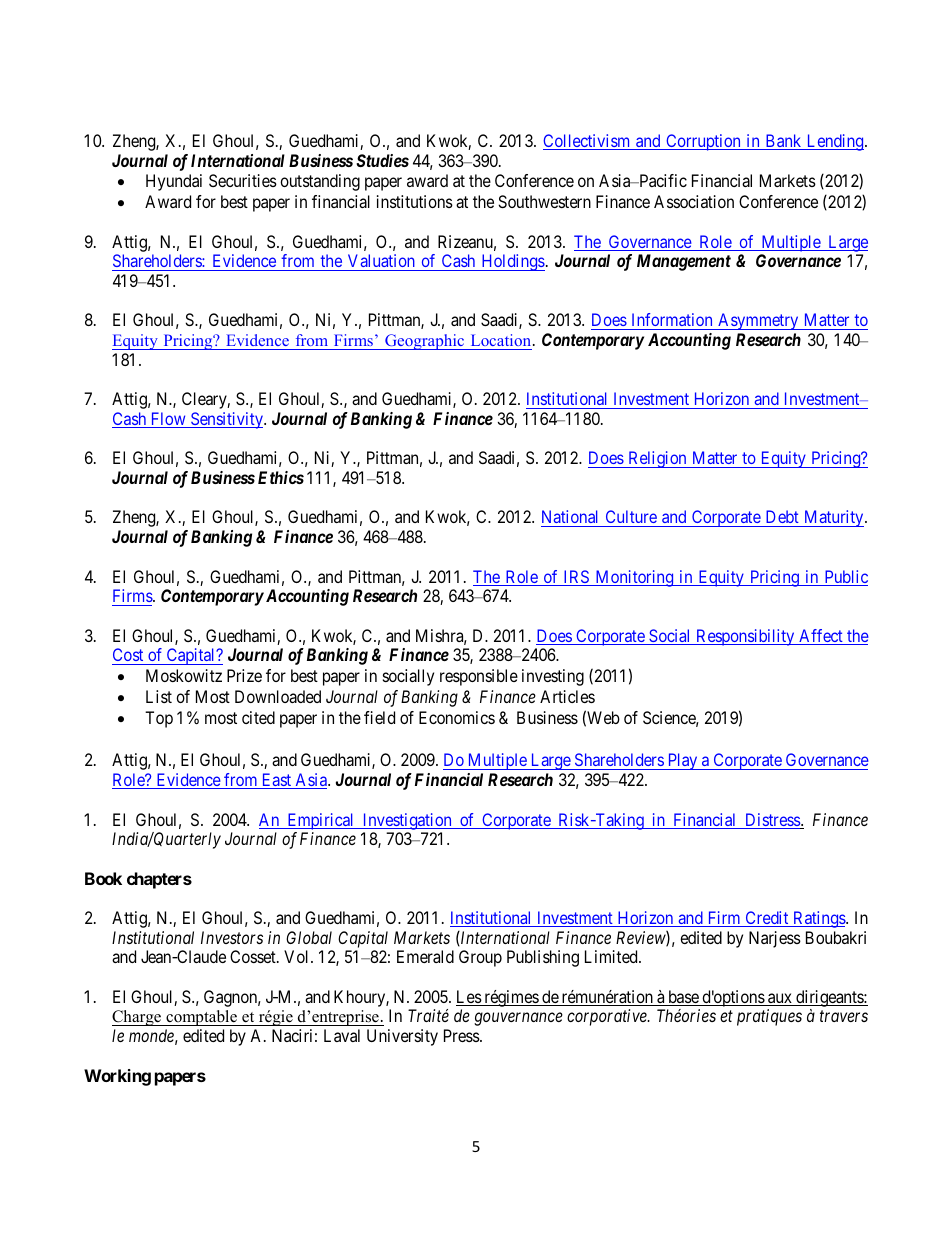 Image resolution: width=952 pixels, height=1233 pixels. I want to click on Flow, so click(168, 420).
